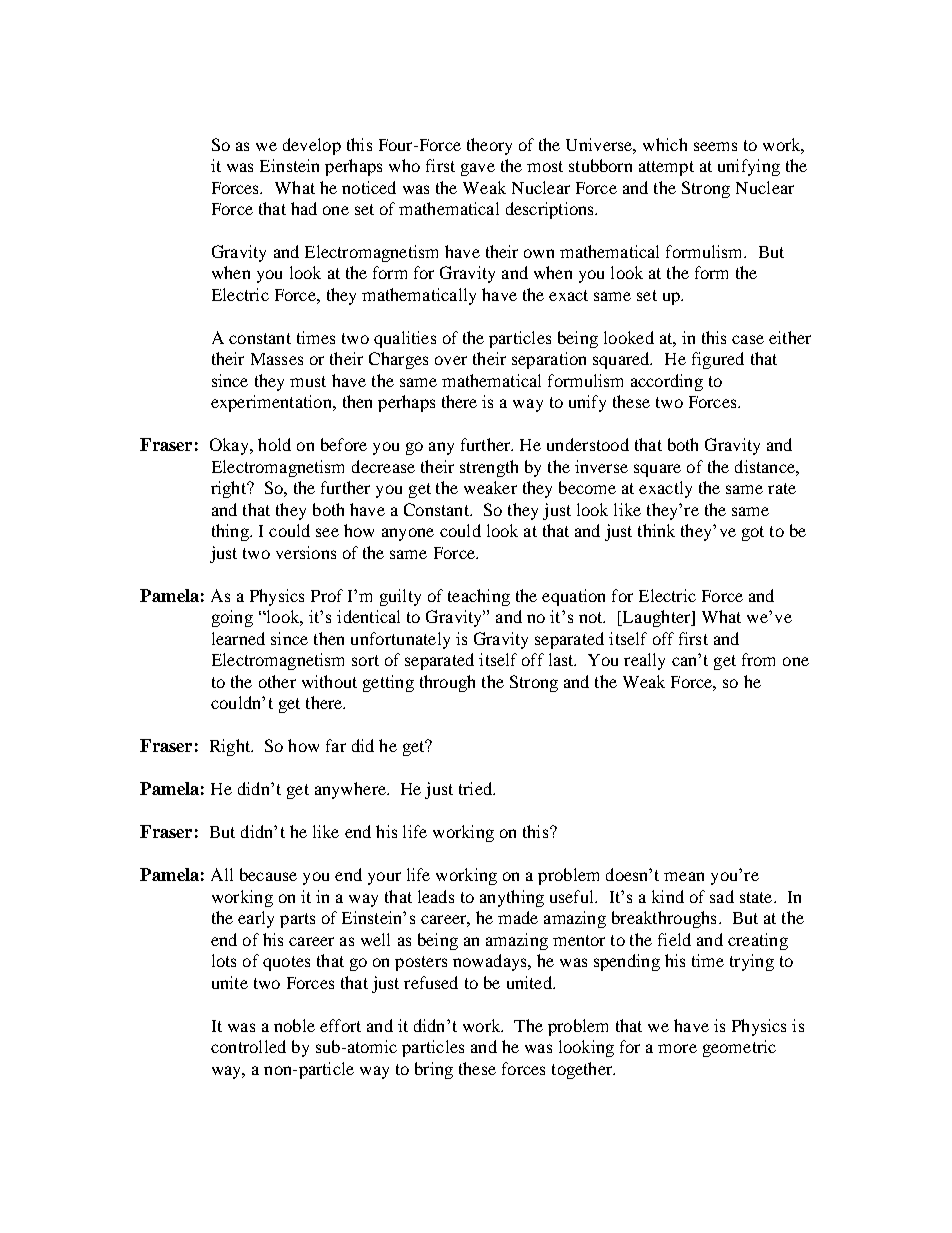 The height and width of the document is (1233, 952). Describe the element at coordinates (715, 146) in the document. I see `seems` at that location.
